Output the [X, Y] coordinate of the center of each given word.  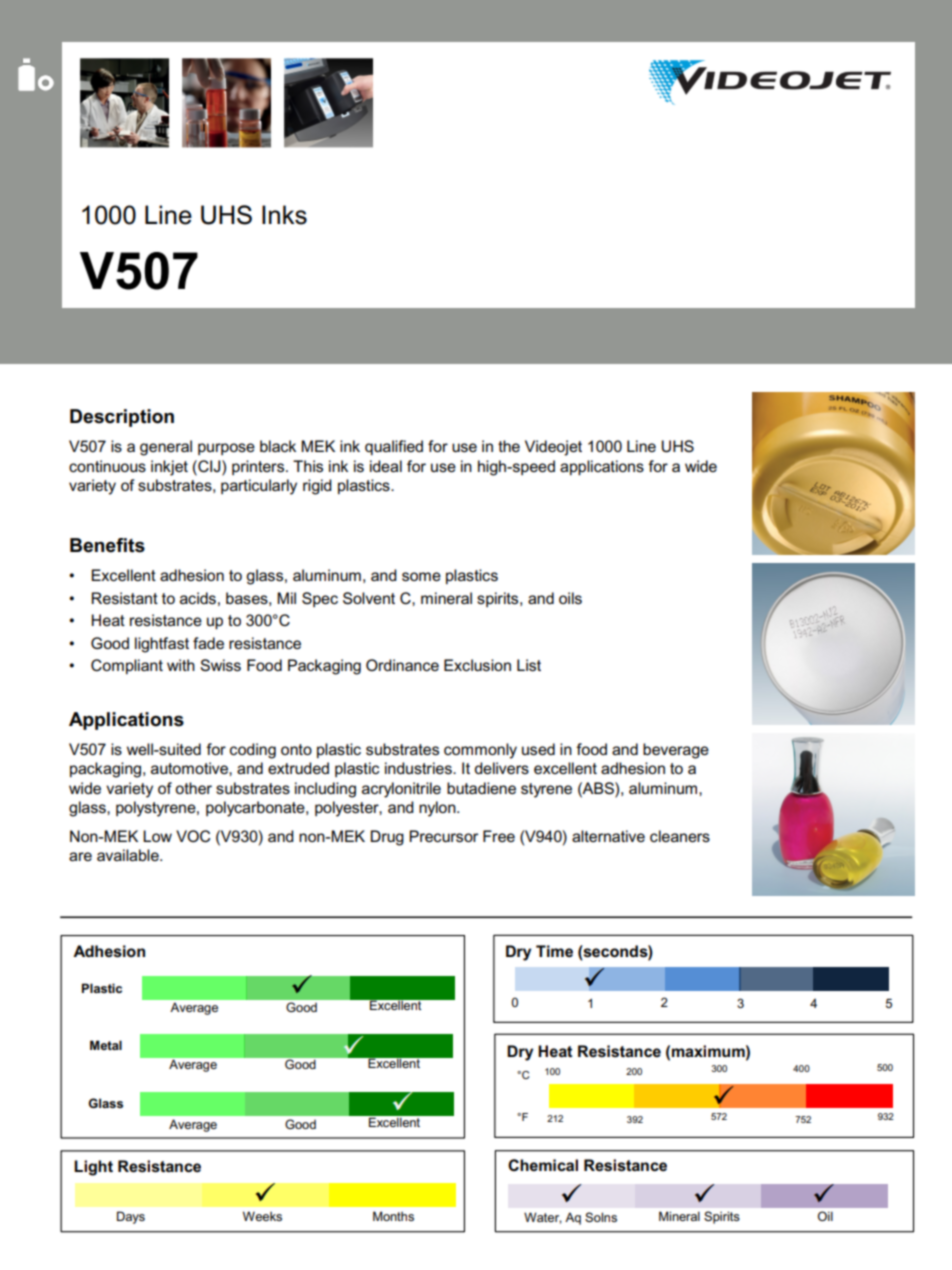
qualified [394, 447]
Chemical [543, 1165]
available [129, 855]
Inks [284, 215]
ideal [386, 466]
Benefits [107, 545]
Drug [387, 838]
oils [570, 598]
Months [393, 1216]
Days [131, 1217]
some [421, 576]
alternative [608, 836]
